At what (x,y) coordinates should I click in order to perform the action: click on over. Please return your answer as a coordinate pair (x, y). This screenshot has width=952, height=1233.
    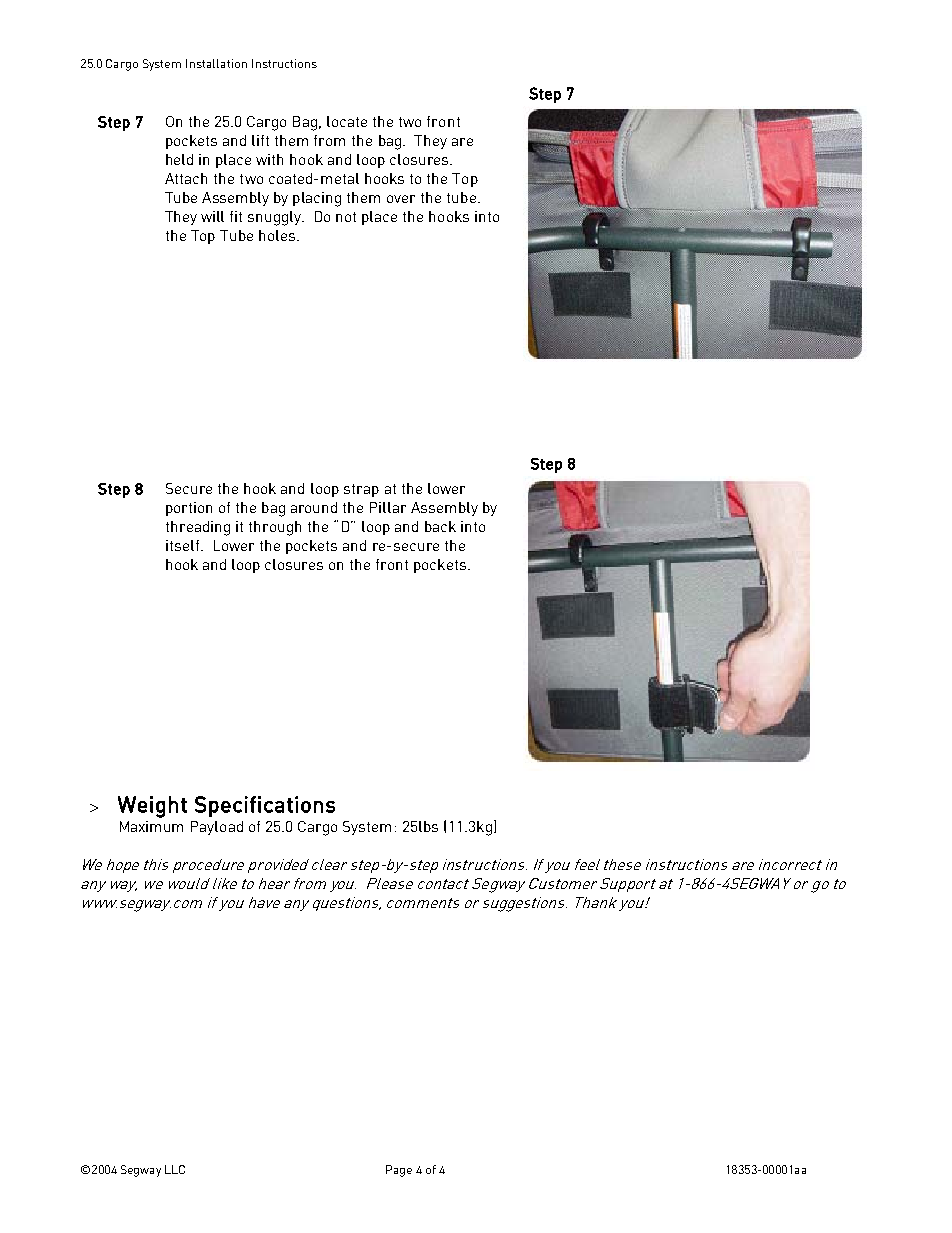
    Looking at the image, I should click on (401, 199).
